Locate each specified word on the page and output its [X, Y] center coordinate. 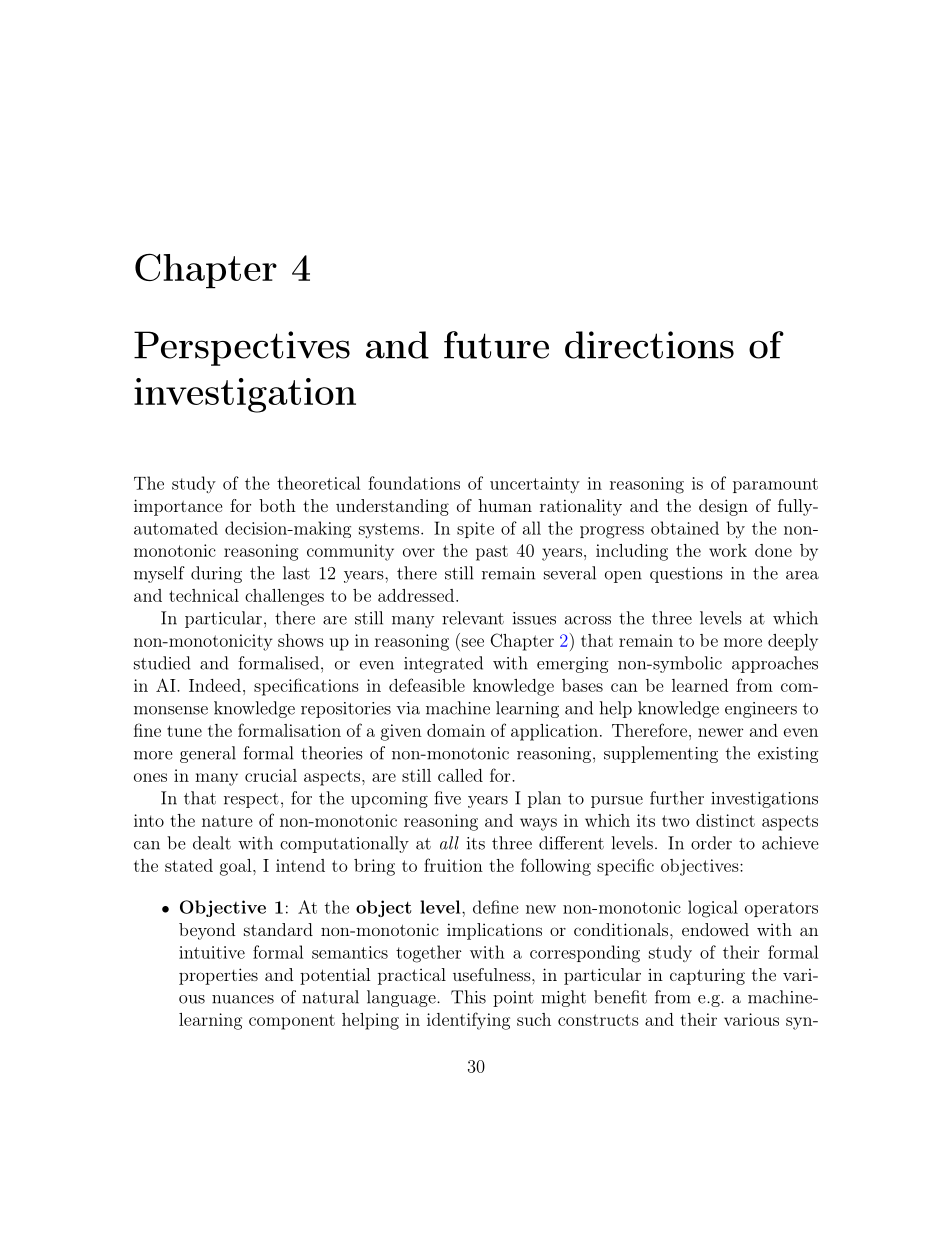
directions [649, 345]
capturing [707, 977]
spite [475, 530]
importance [178, 507]
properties [218, 976]
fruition [453, 865]
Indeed [215, 685]
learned [700, 685]
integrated [443, 664]
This [468, 997]
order [711, 843]
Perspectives [242, 348]
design [723, 507]
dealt [212, 843]
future [496, 345]
